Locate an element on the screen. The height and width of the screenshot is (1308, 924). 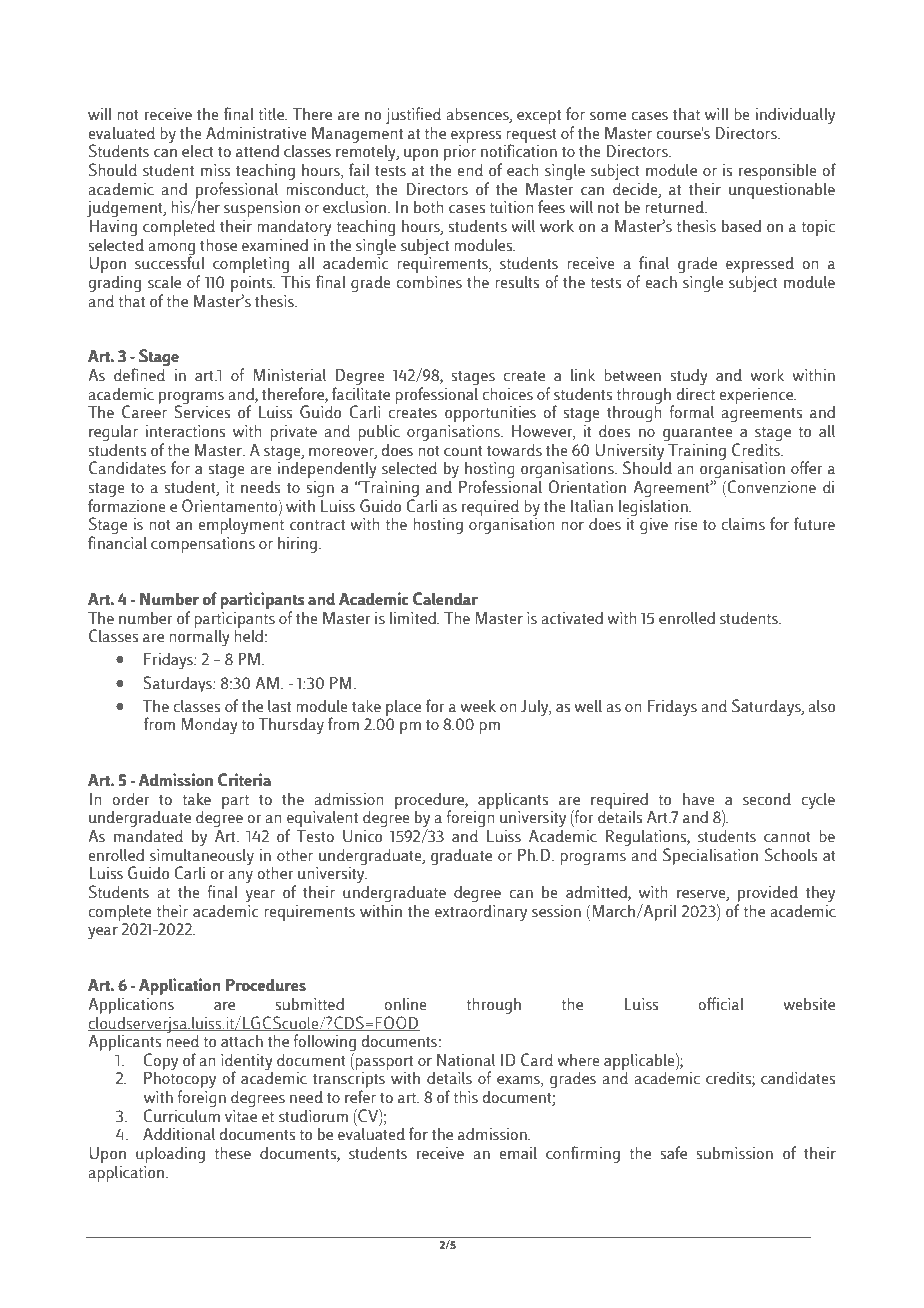
email is located at coordinates (518, 1153).
